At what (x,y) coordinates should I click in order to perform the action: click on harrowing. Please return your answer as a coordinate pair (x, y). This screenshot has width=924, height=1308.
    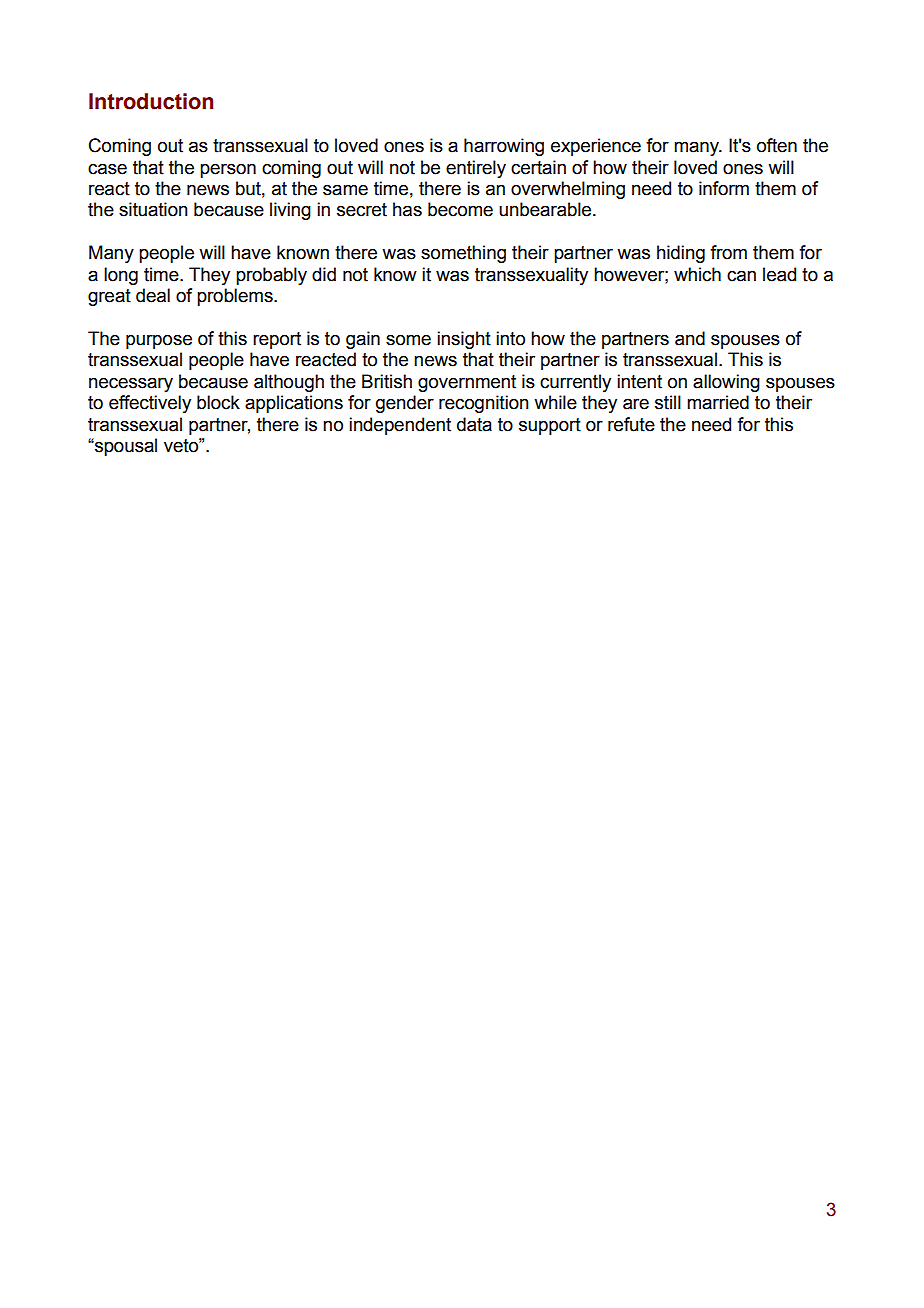
    Looking at the image, I should click on (504, 147).
